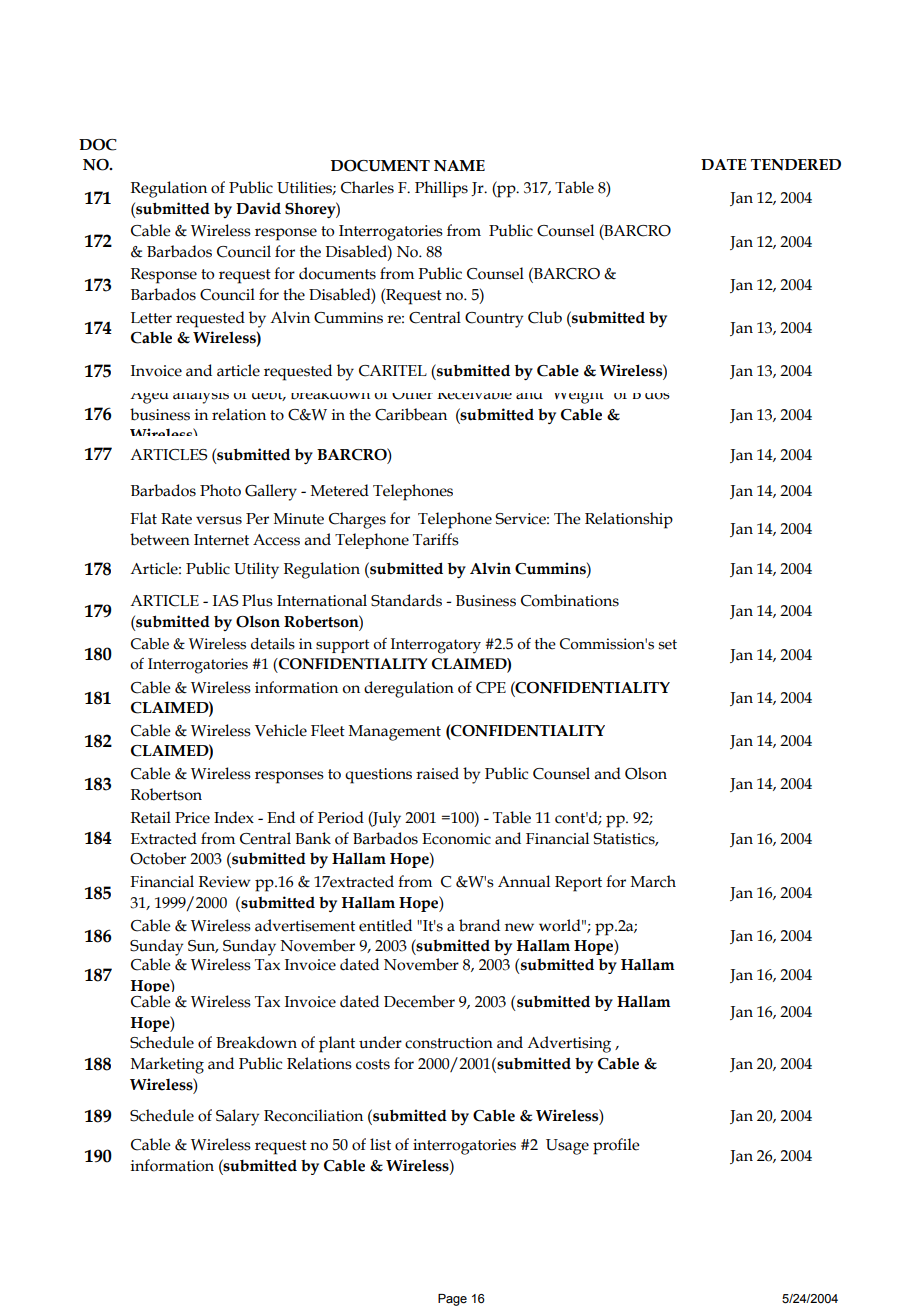  I want to click on Advertising, so click(569, 1044).
